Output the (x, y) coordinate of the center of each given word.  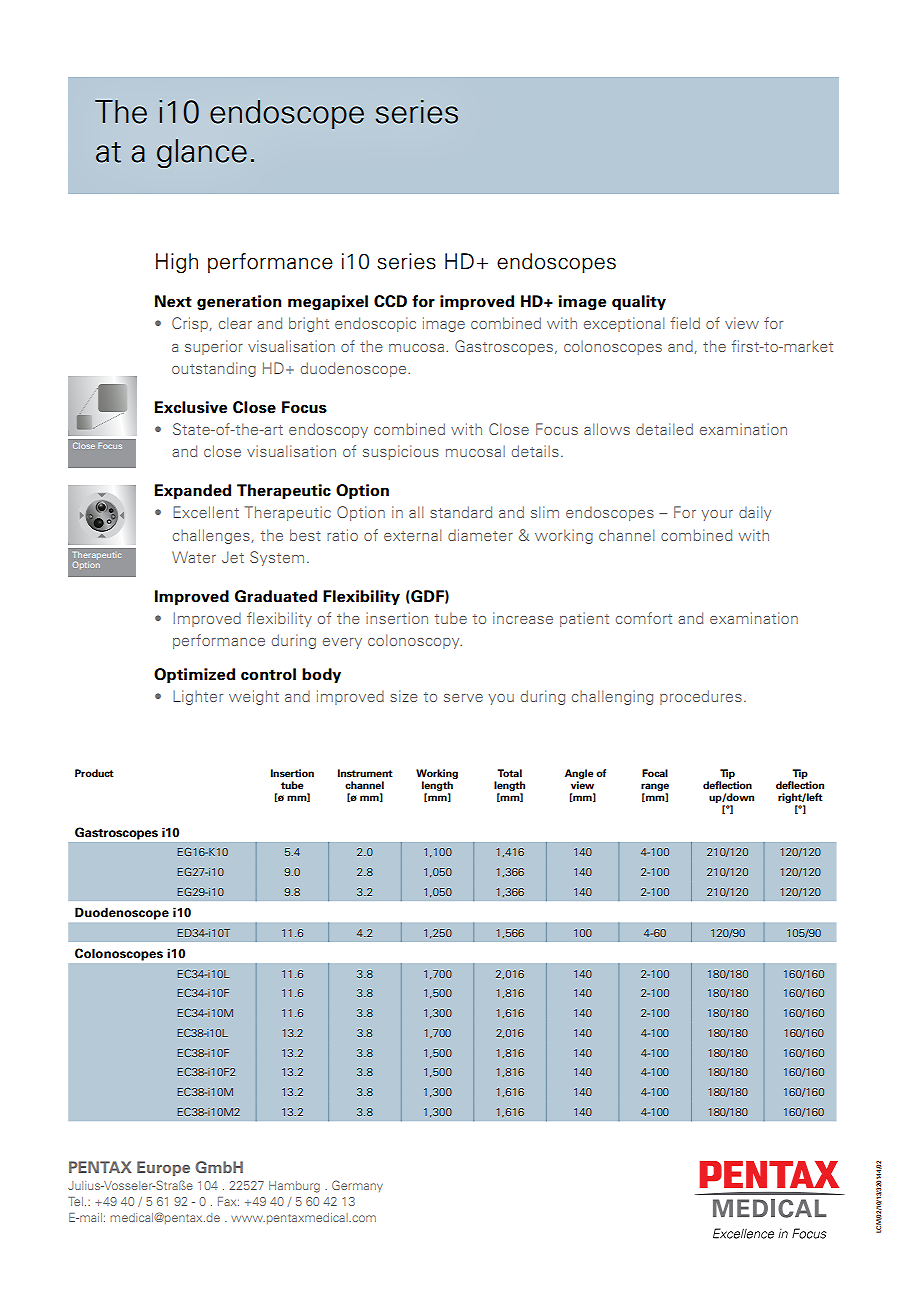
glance (202, 153)
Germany (357, 1186)
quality (639, 302)
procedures (701, 697)
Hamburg (294, 1187)
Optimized (194, 675)
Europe (163, 1168)
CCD (390, 301)
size (404, 696)
